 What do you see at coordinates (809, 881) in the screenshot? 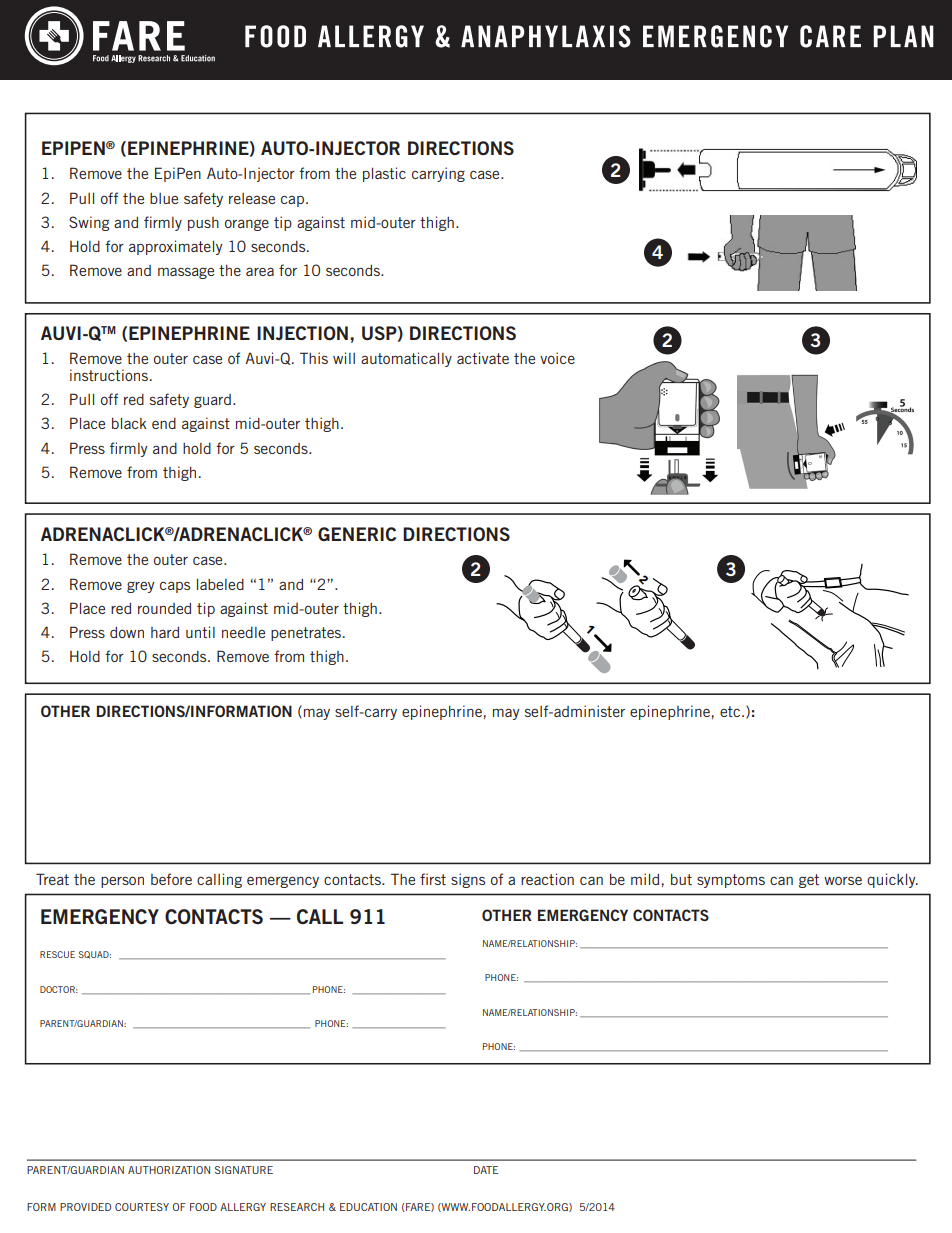
I see `get` at bounding box center [809, 881].
